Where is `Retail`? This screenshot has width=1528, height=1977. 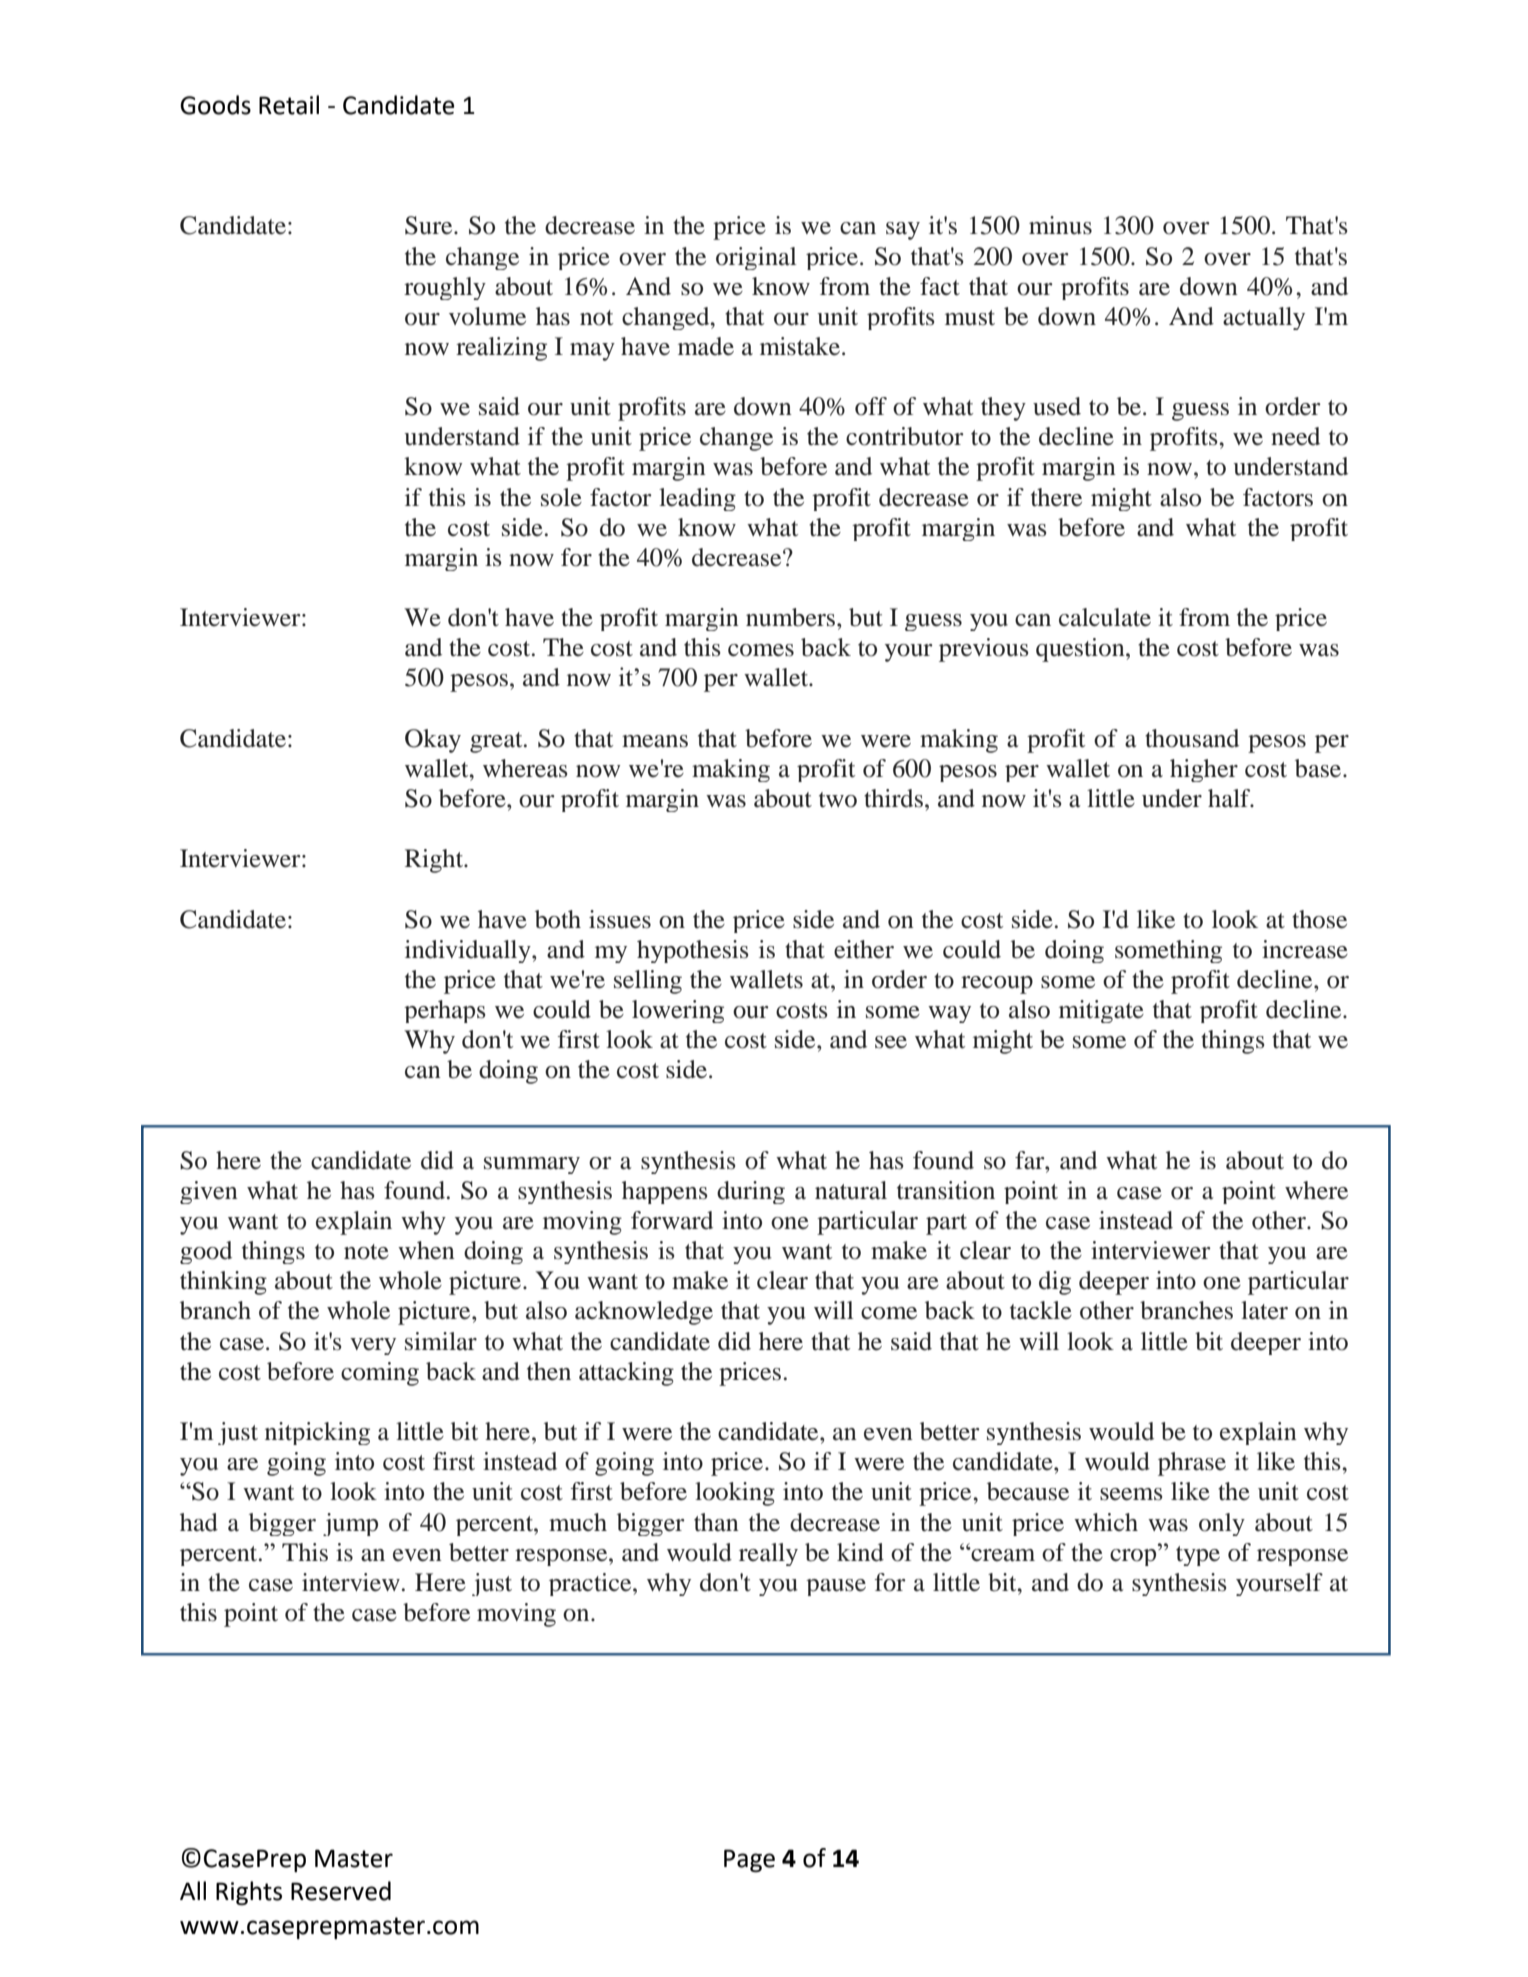
Retail is located at coordinates (289, 105).
